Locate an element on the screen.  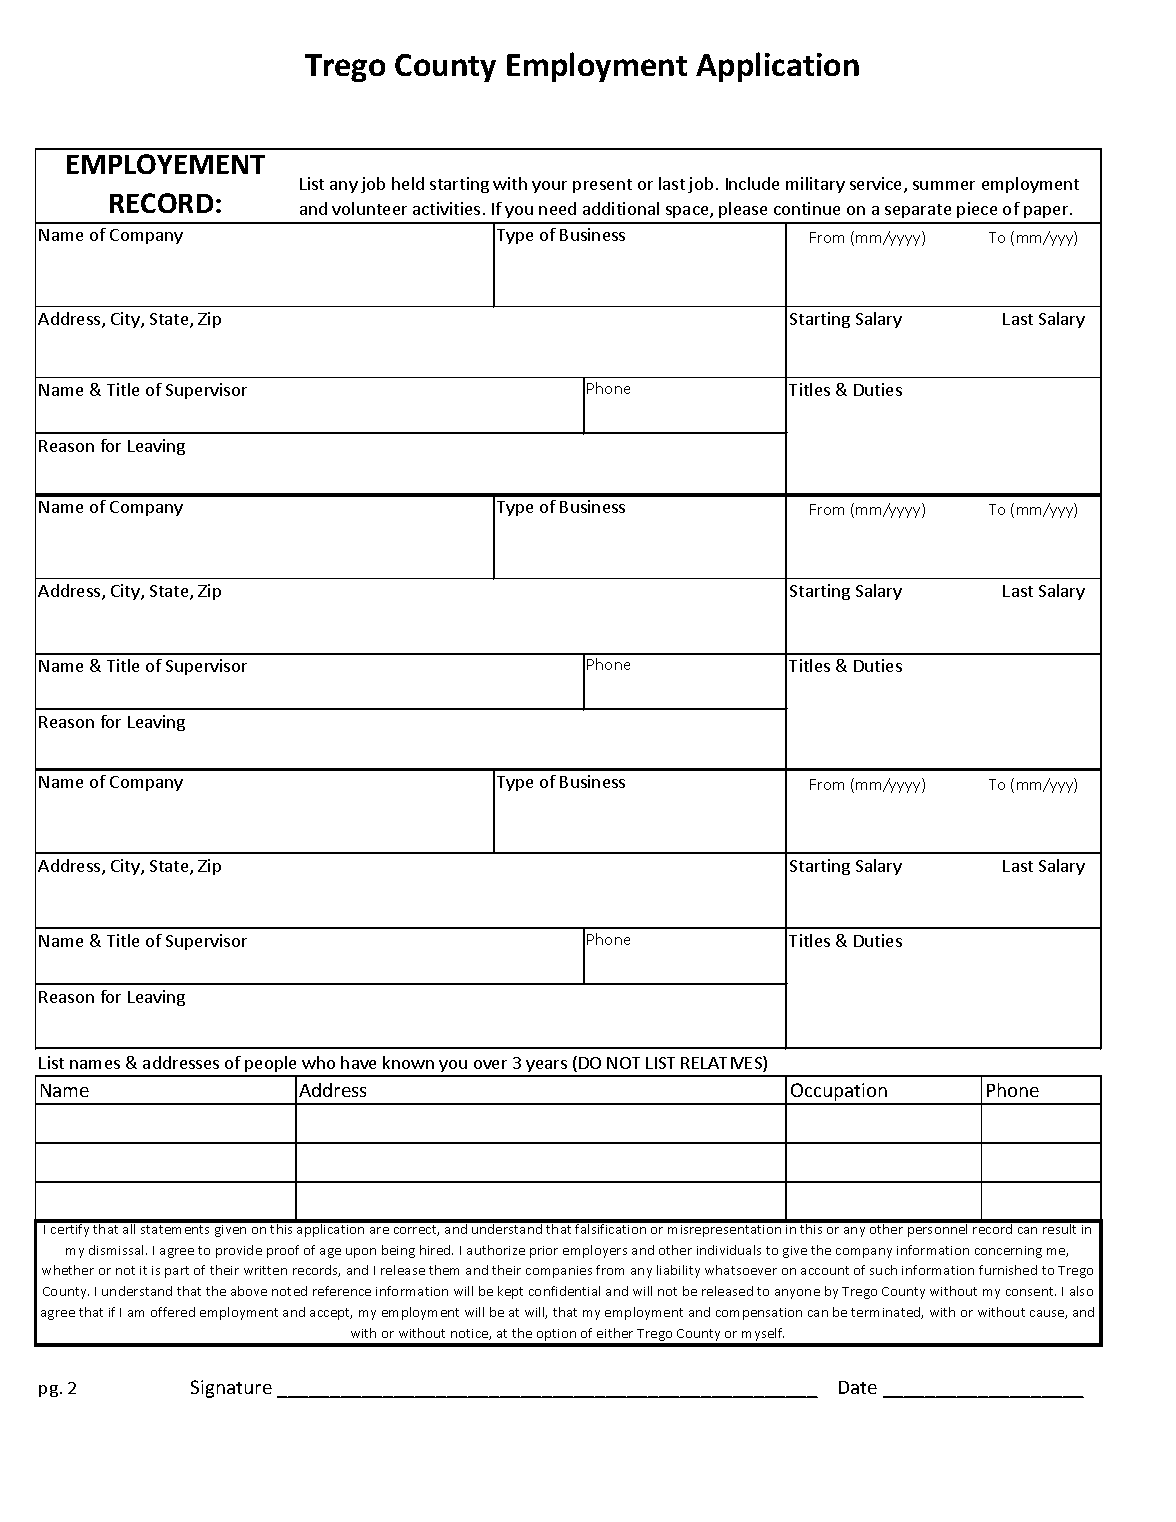
either is located at coordinates (615, 1333).
